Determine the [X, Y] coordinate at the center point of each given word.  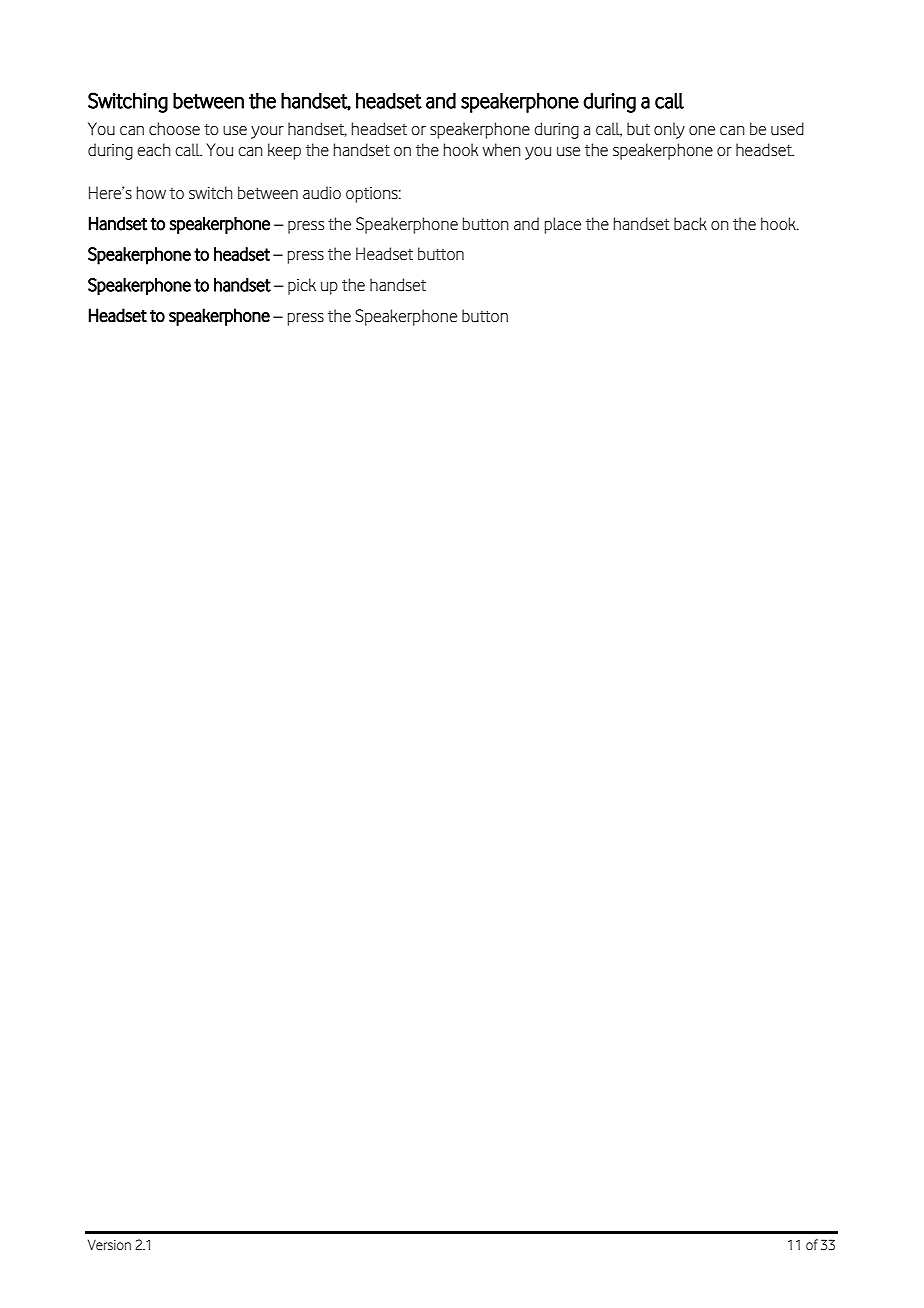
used [787, 129]
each [153, 150]
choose [174, 129]
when [501, 149]
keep [284, 151]
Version [109, 1244]
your [267, 132]
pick [302, 286]
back [690, 224]
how [151, 192]
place [563, 225]
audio [322, 193]
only [669, 130]
